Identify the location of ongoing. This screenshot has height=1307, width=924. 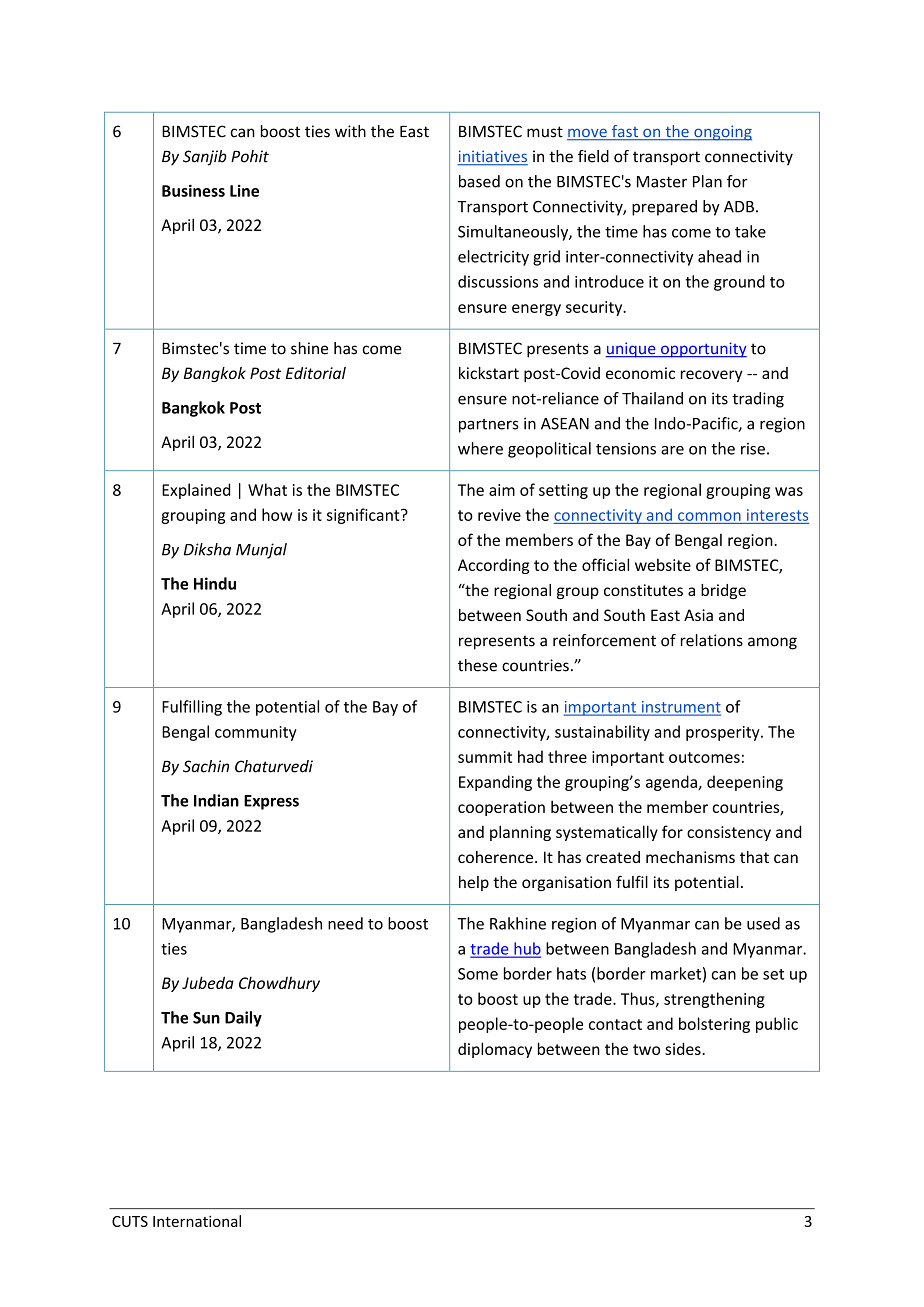
(722, 133).
